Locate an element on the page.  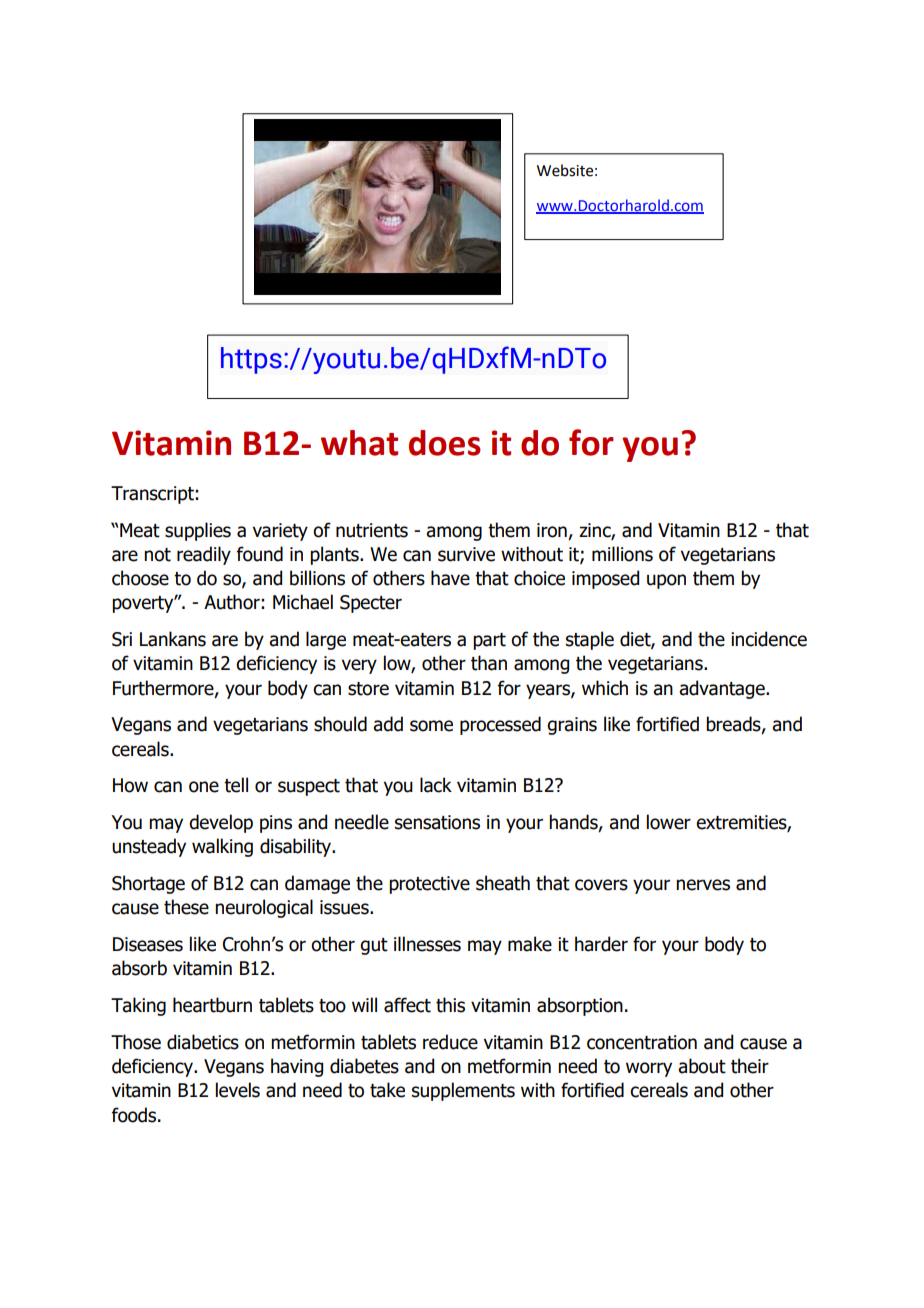
supplements is located at coordinates (463, 1091).
